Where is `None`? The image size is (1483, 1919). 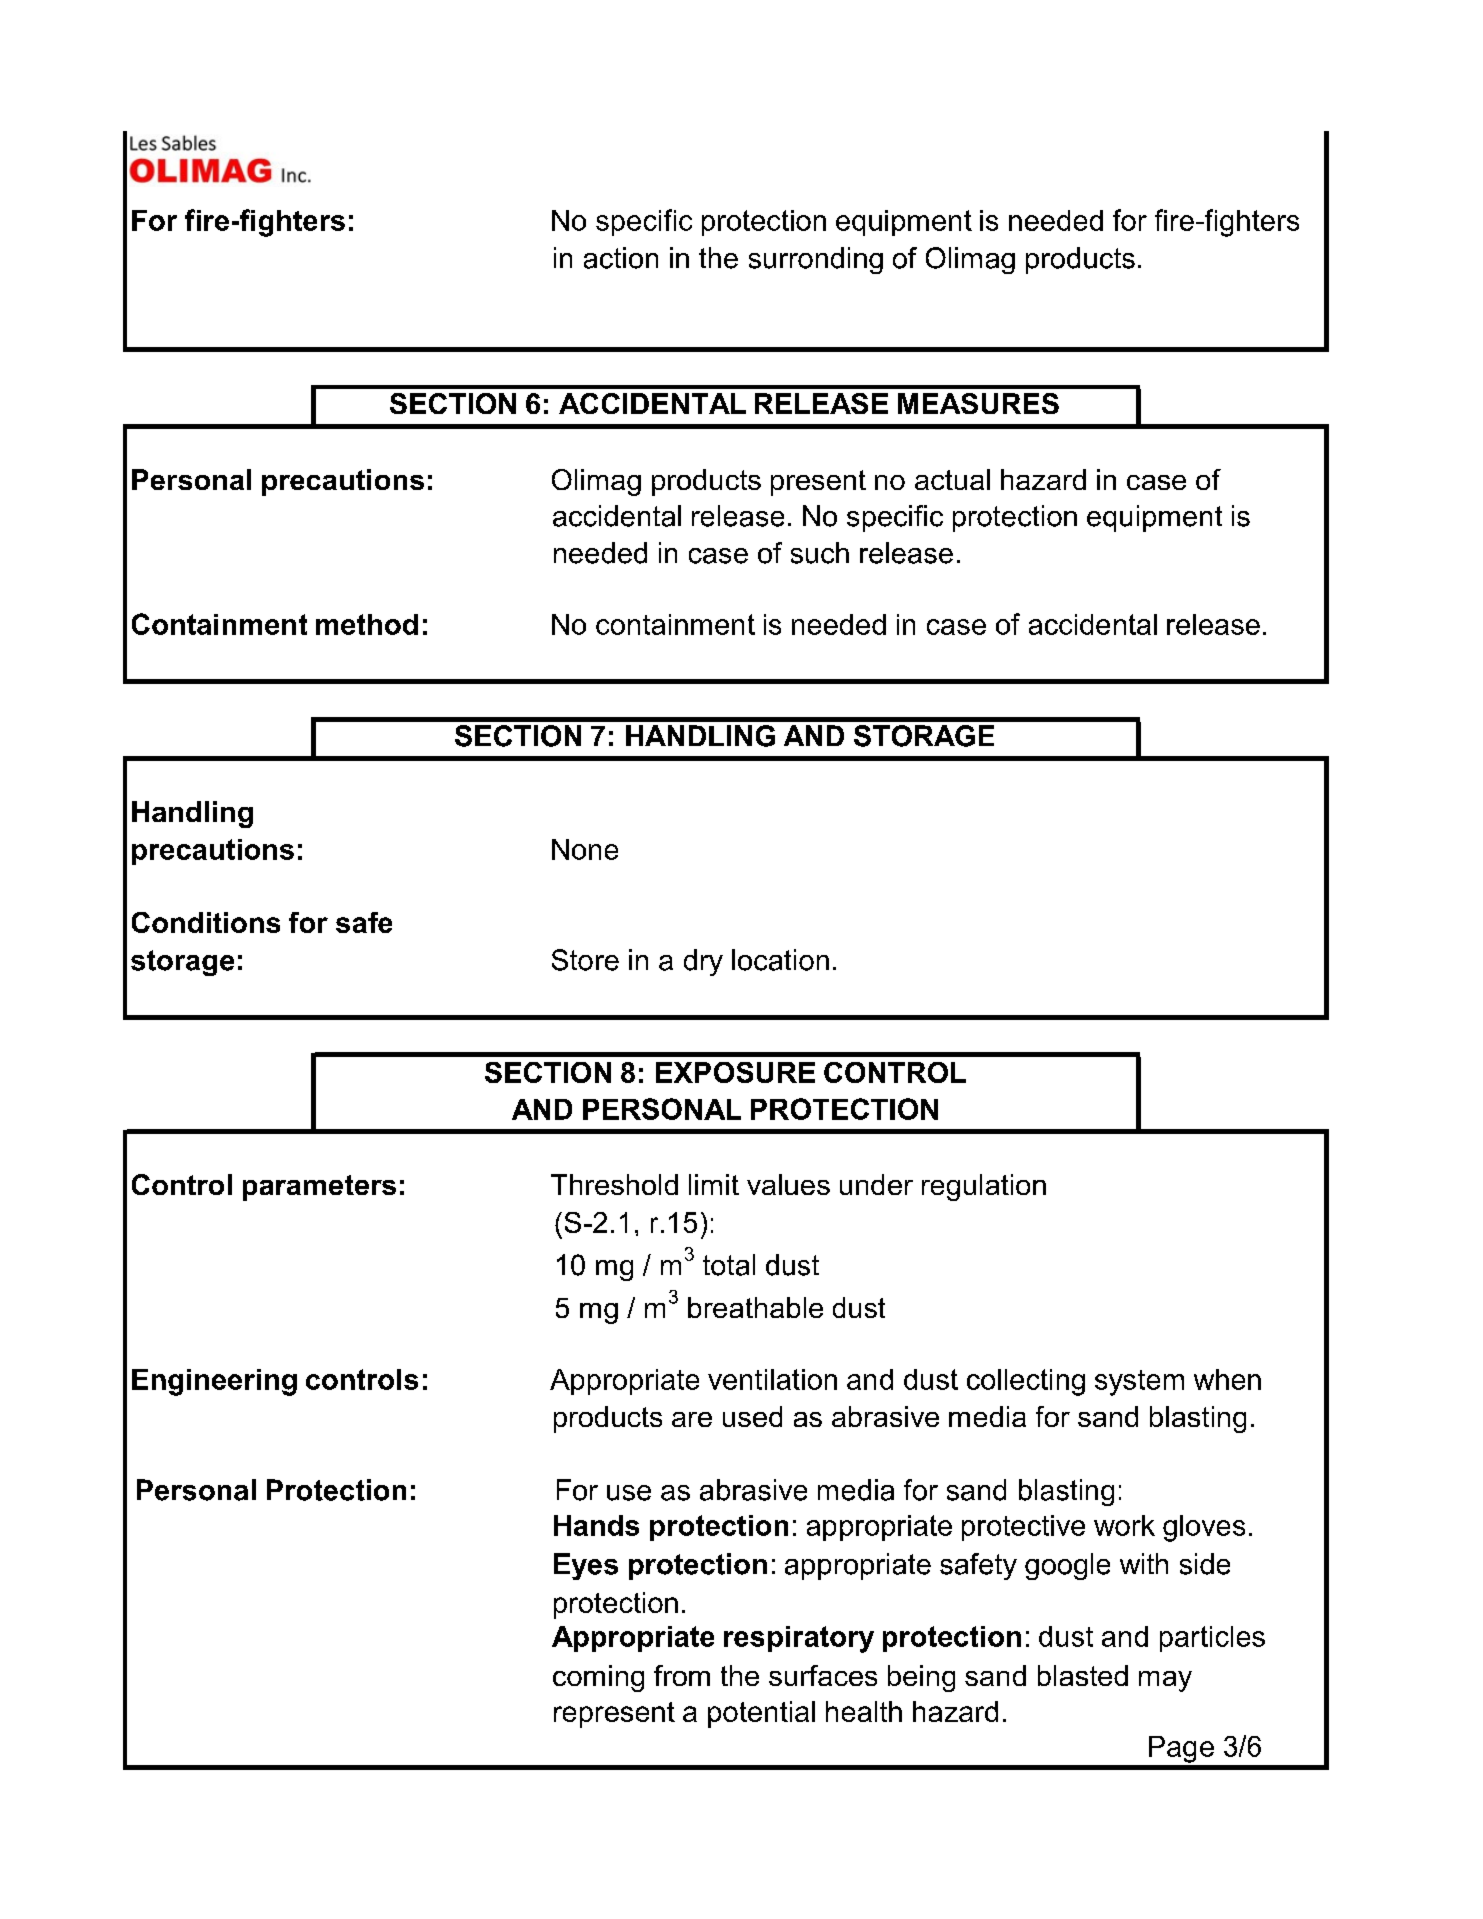
None is located at coordinates (585, 849).
